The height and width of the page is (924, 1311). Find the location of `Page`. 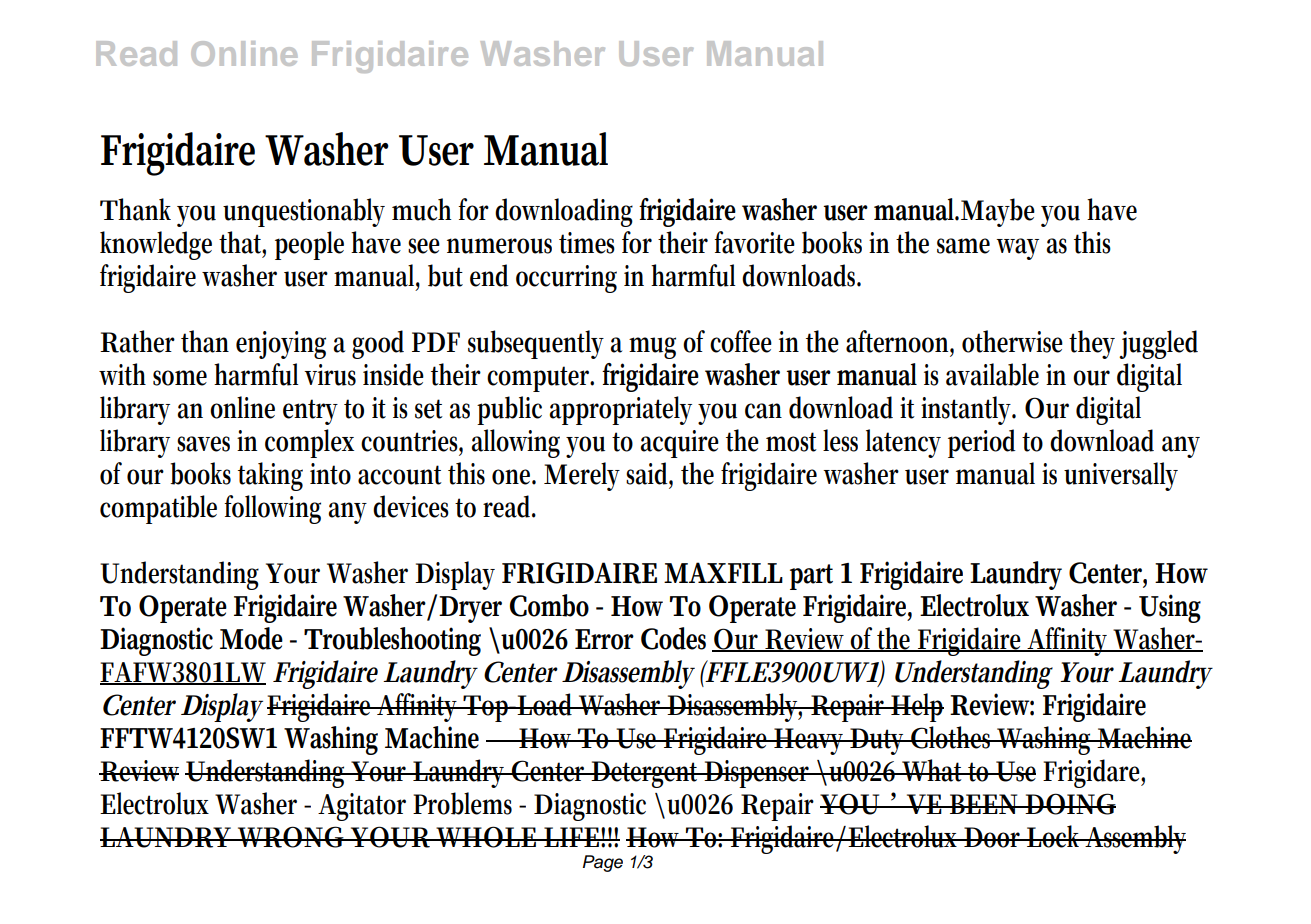

Page is located at coordinates (603, 863).
